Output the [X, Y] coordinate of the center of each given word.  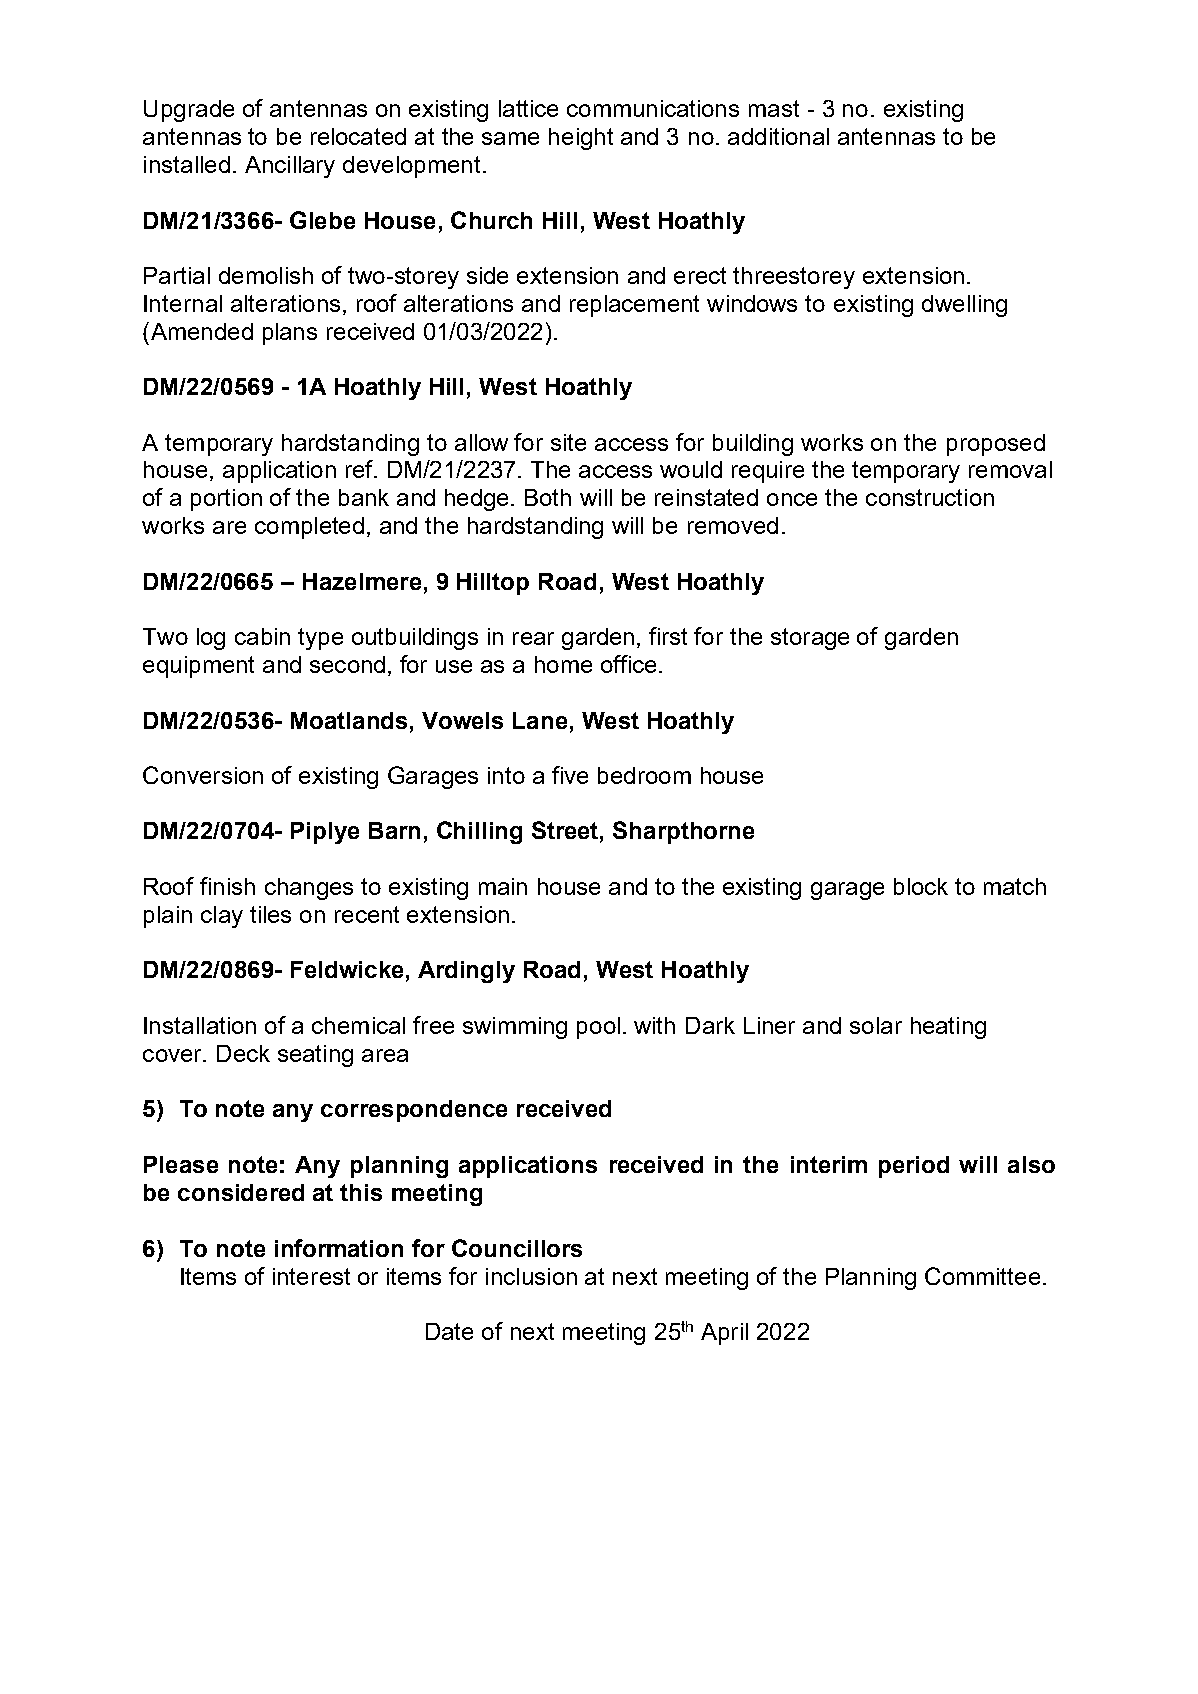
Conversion [203, 775]
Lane [540, 720]
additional [778, 136]
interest [311, 1276]
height [581, 139]
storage [810, 639]
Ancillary [290, 167]
